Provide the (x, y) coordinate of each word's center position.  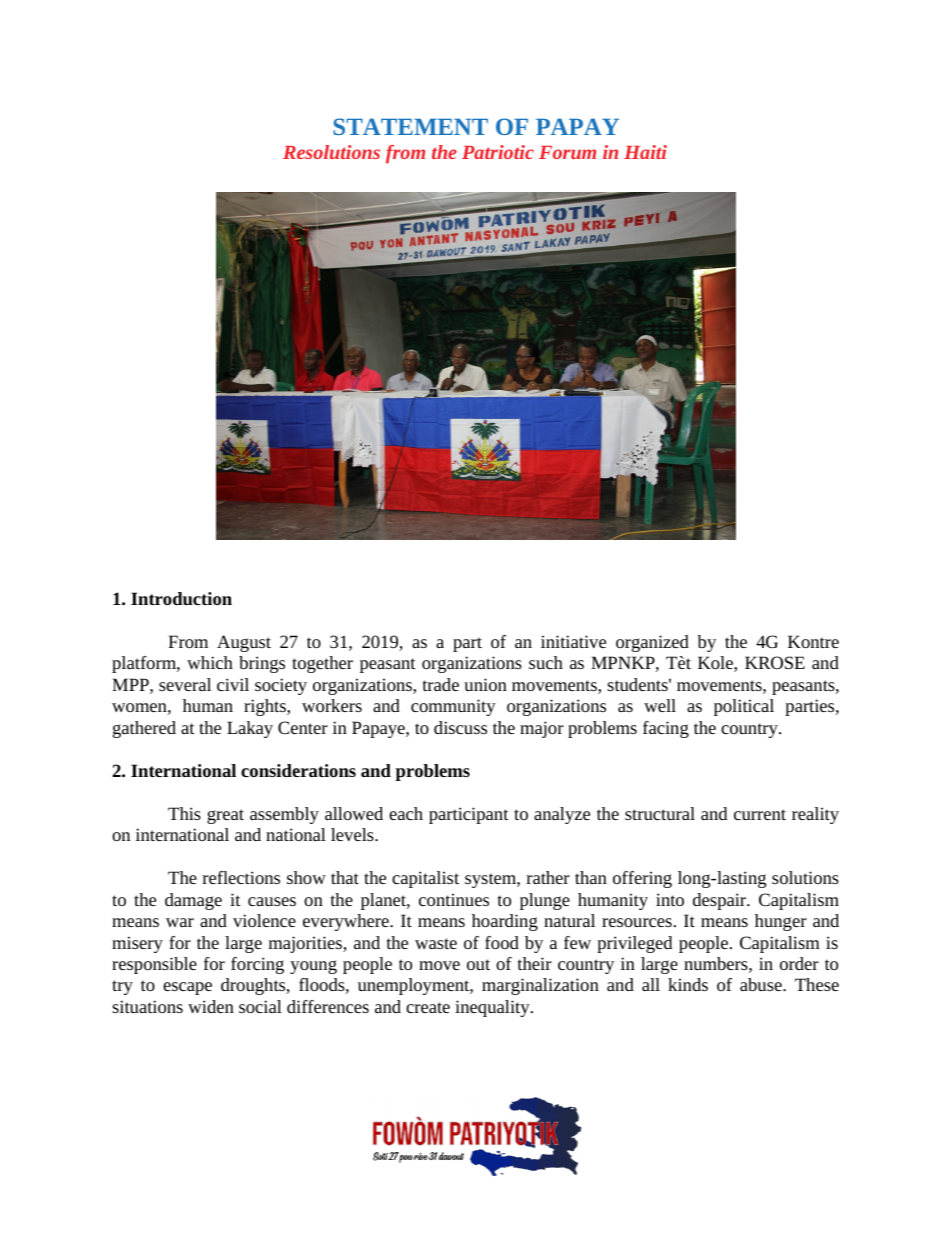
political (744, 707)
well (660, 705)
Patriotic (498, 152)
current (760, 814)
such (546, 662)
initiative (573, 641)
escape (187, 988)
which (210, 662)
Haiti (645, 152)
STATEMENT (410, 126)
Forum (567, 152)
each (406, 813)
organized (652, 643)
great (225, 816)
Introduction (181, 598)
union (485, 684)
